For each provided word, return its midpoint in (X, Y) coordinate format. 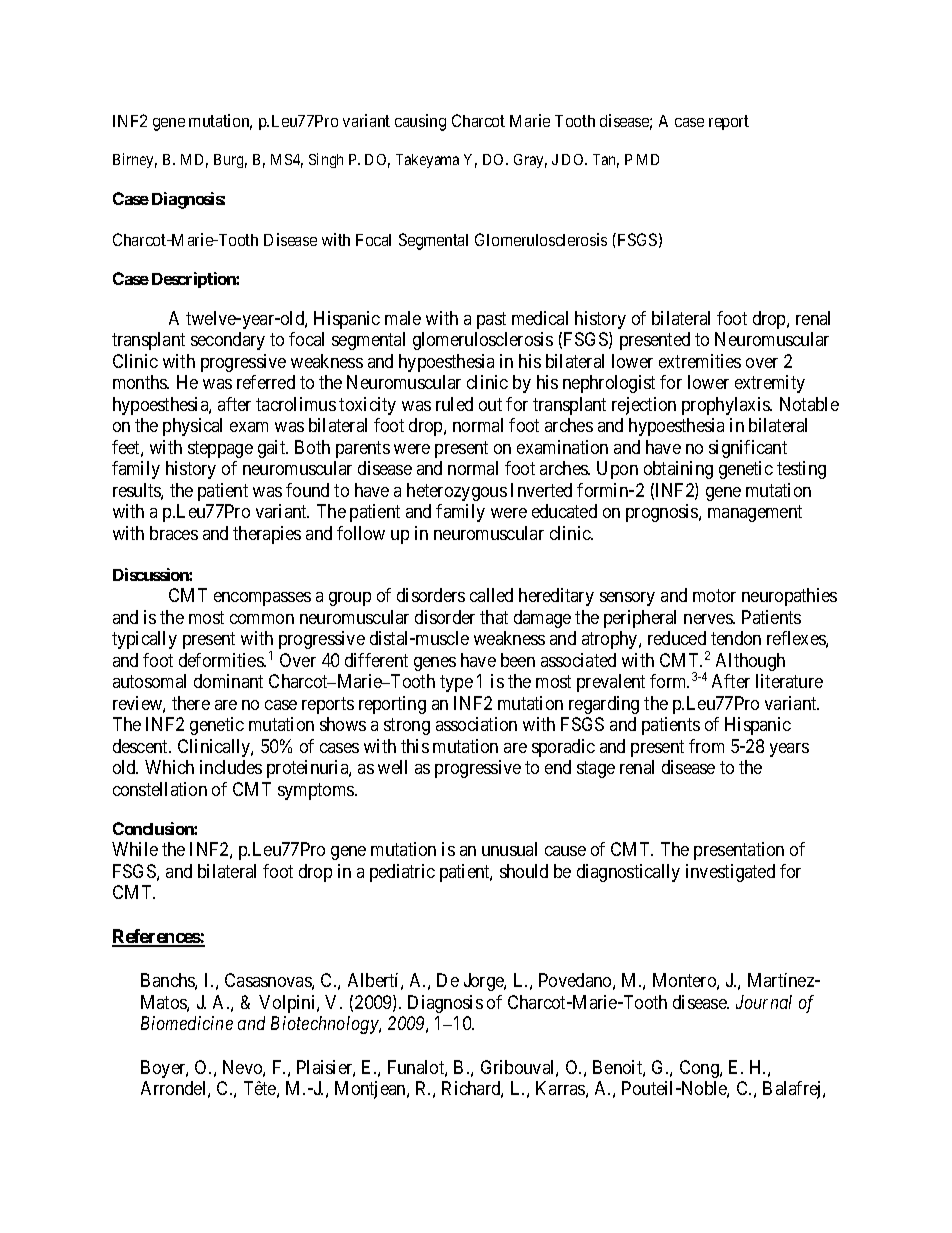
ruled (454, 404)
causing (420, 122)
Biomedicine (187, 1023)
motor (714, 596)
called (491, 595)
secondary (228, 341)
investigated (730, 873)
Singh (326, 160)
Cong (700, 1069)
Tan (606, 161)
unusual (509, 849)
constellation (160, 789)
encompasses (262, 599)
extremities (700, 361)
